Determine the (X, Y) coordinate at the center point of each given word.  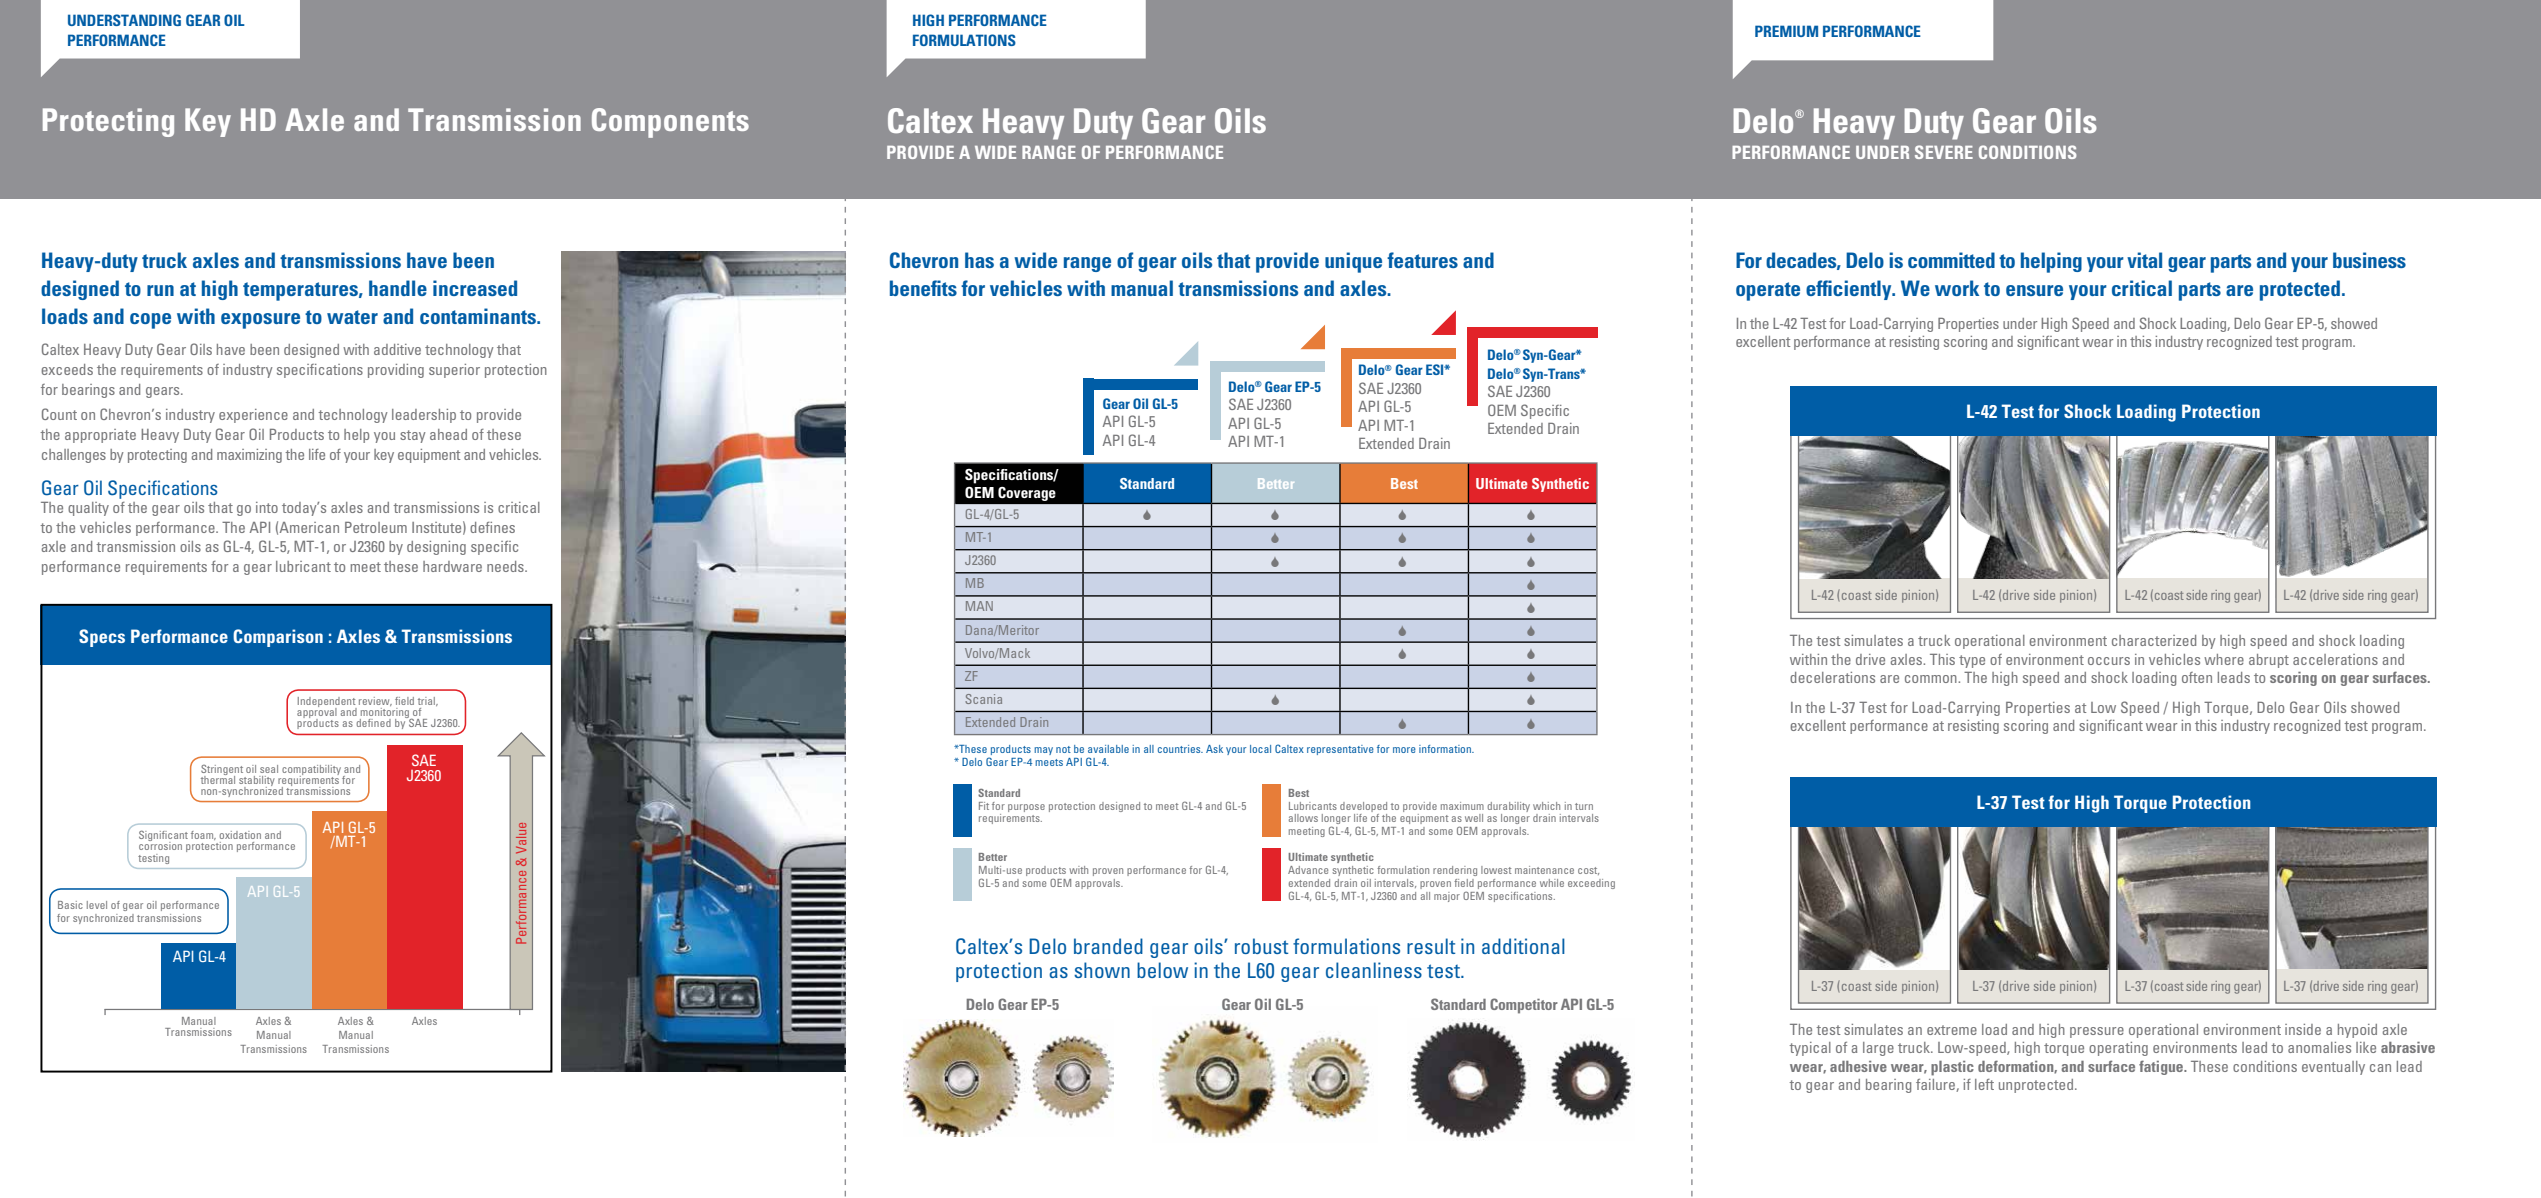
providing (396, 371)
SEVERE (1944, 152)
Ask (1214, 749)
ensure (2034, 290)
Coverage (1027, 494)
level (97, 905)
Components (670, 123)
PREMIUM (1786, 31)
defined (373, 723)
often (2197, 677)
